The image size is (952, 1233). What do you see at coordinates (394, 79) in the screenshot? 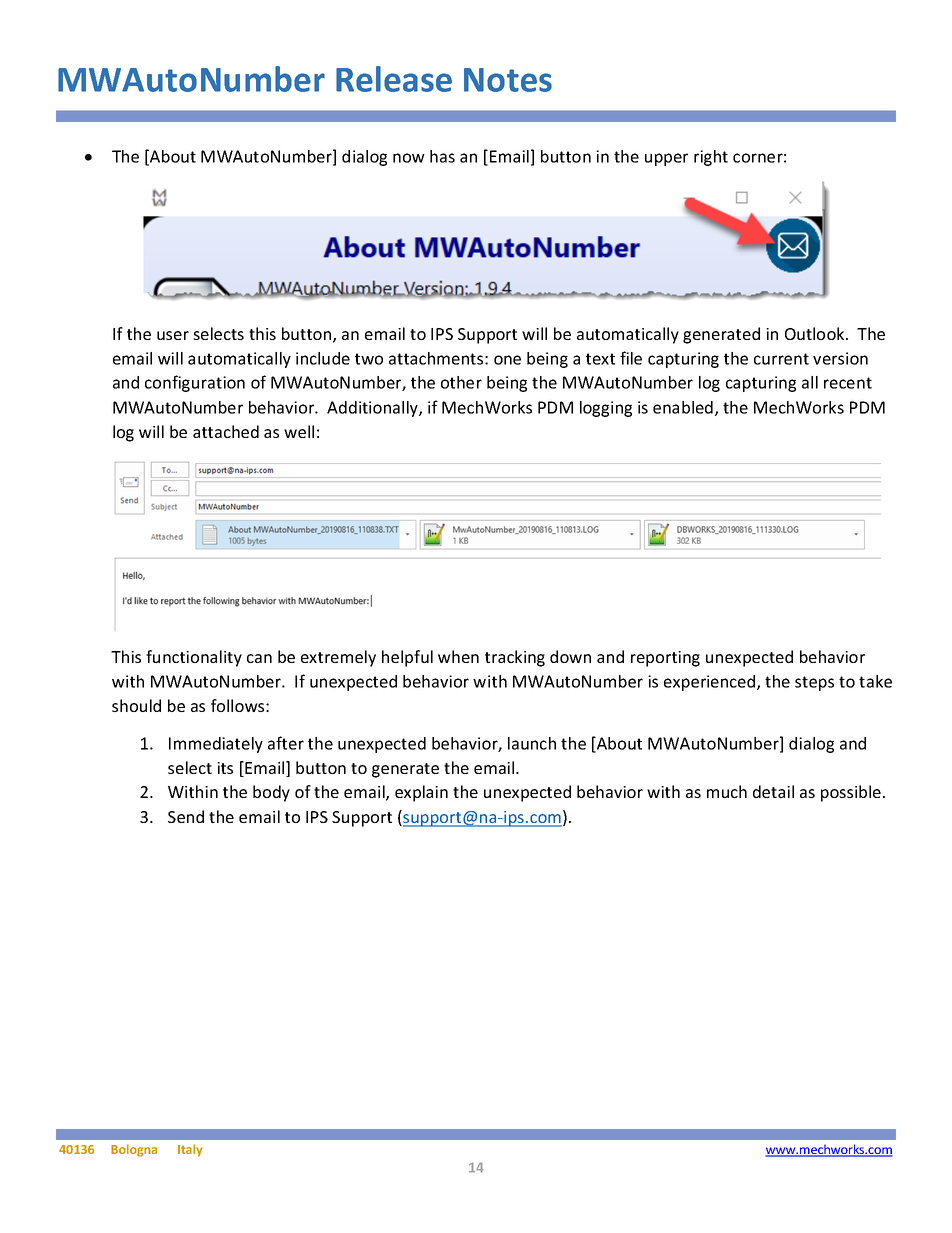
I see `Release` at bounding box center [394, 79].
